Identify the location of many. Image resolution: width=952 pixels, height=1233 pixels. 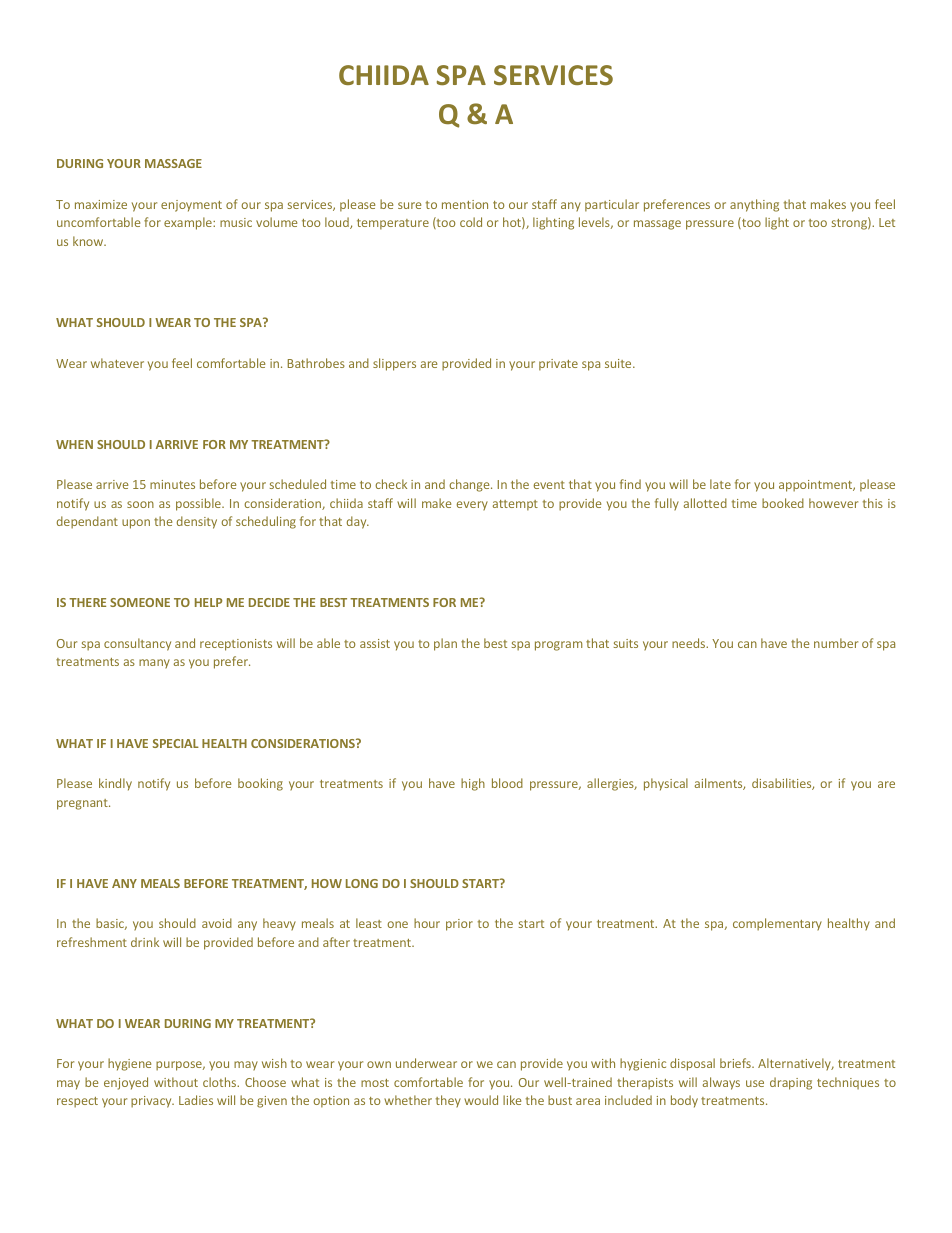
(154, 664).
